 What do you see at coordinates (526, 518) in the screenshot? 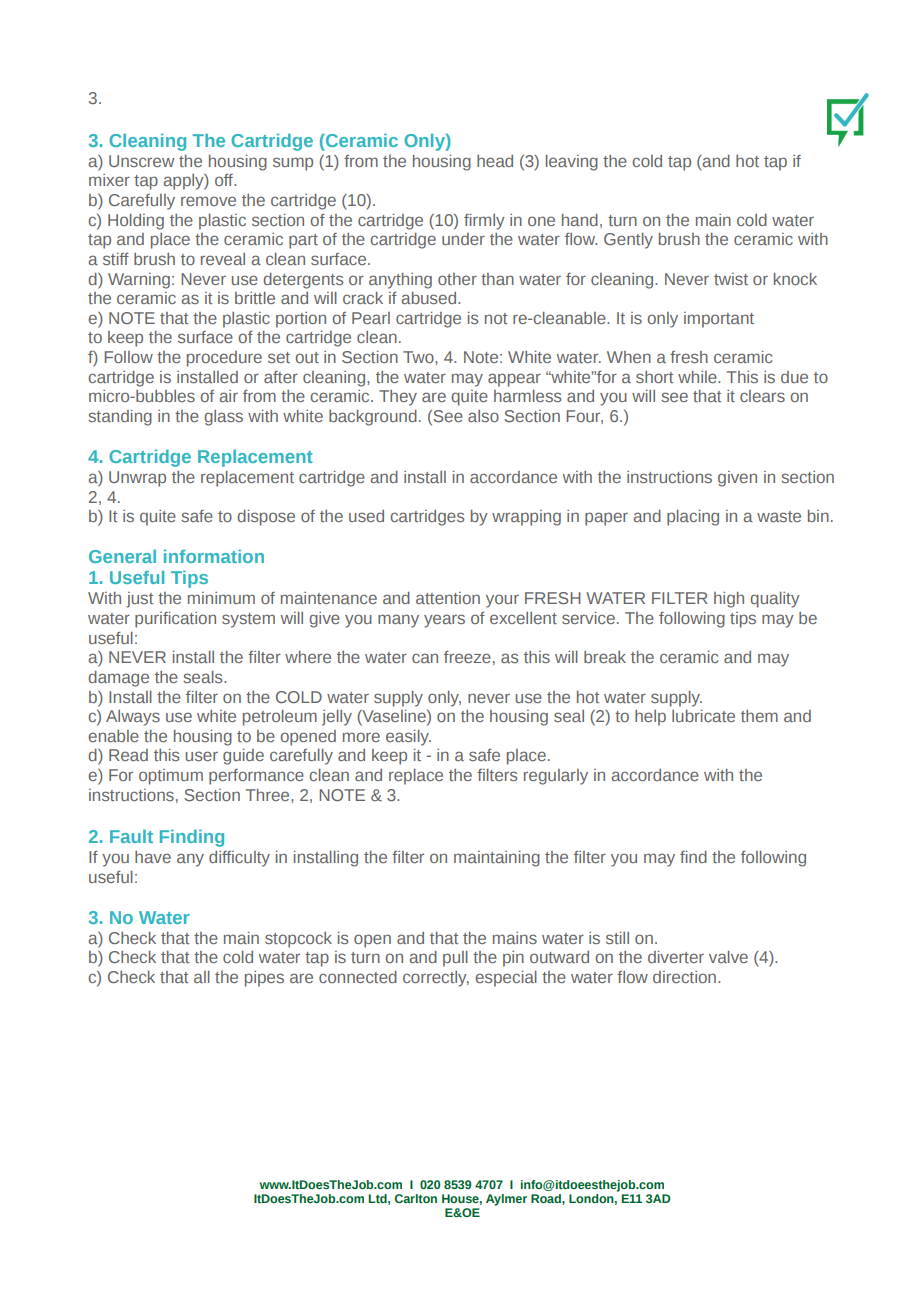
I see `wrapping` at bounding box center [526, 518].
